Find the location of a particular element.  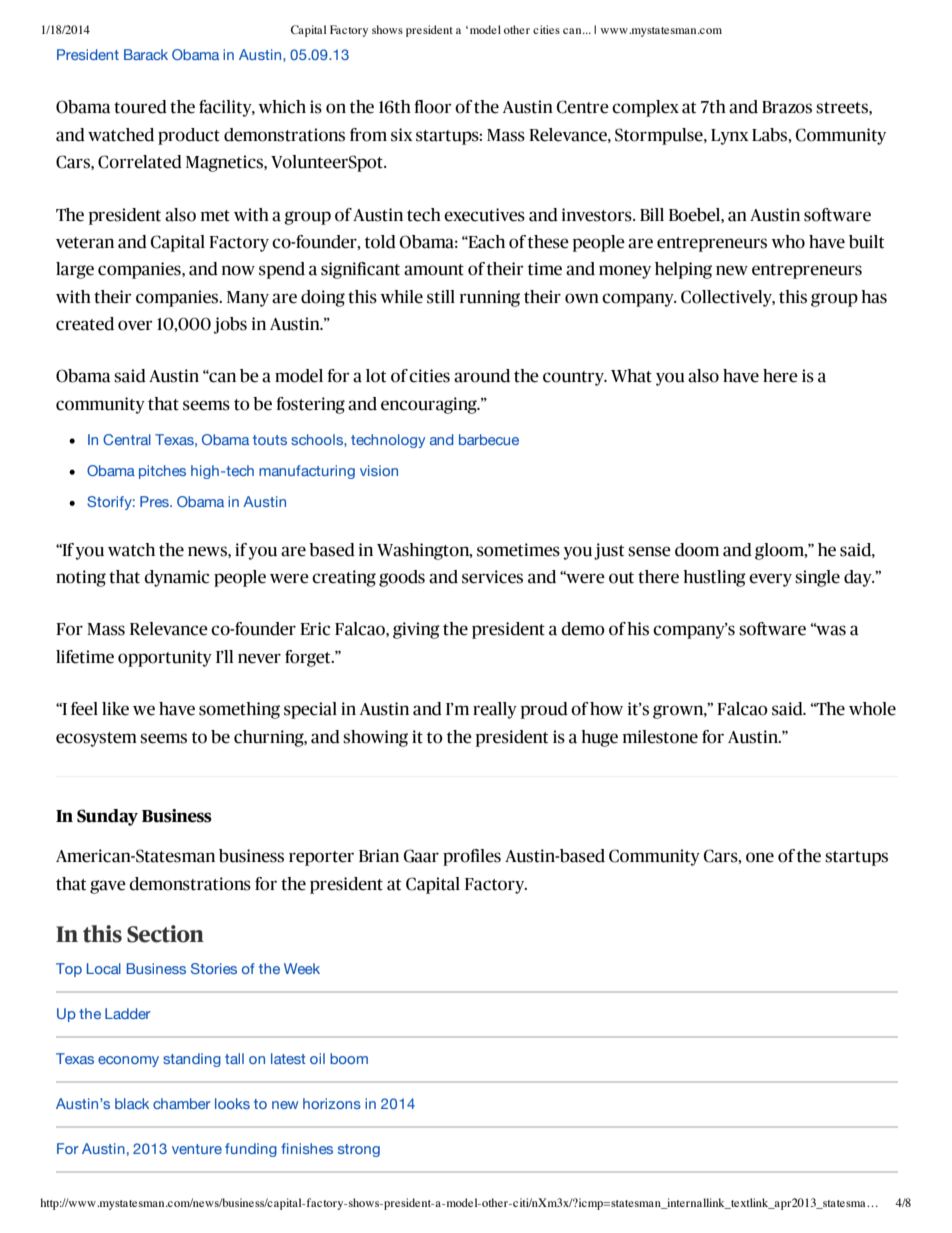

Section is located at coordinates (165, 934).
